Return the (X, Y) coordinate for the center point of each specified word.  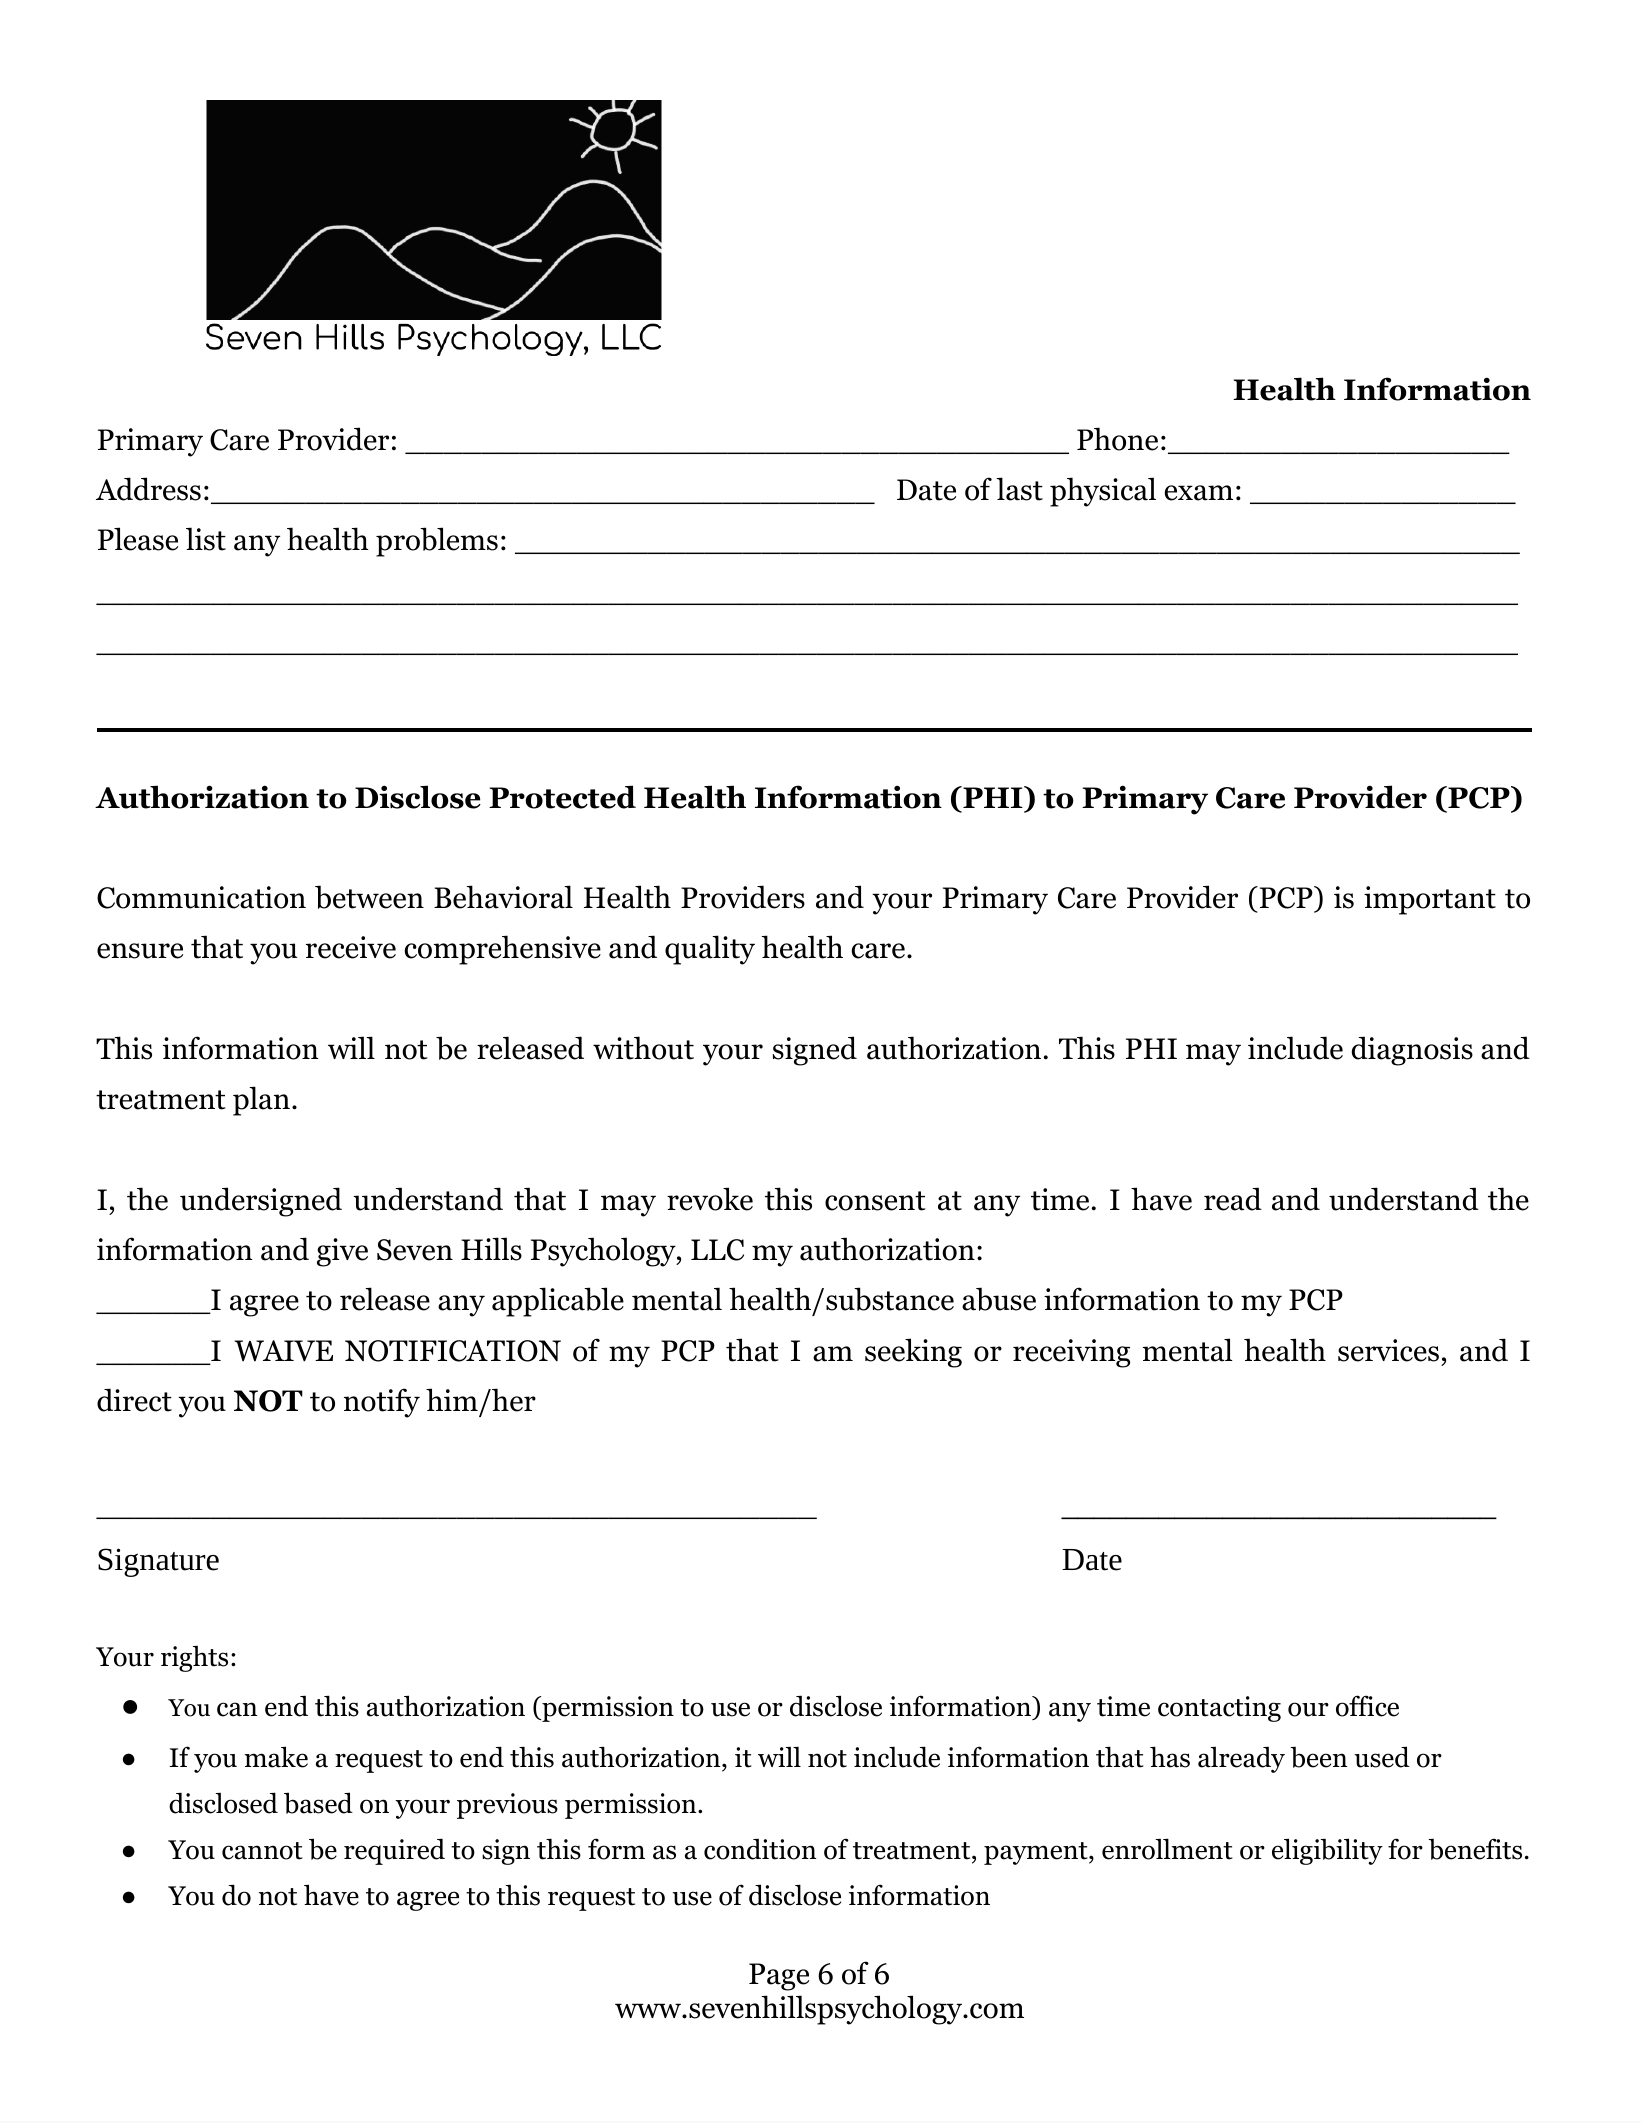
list (206, 539)
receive (351, 947)
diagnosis (1412, 1051)
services (1388, 1350)
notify (382, 1403)
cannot (262, 1851)
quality (710, 950)
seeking (913, 1353)
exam (1198, 493)
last (1019, 489)
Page (779, 1977)
